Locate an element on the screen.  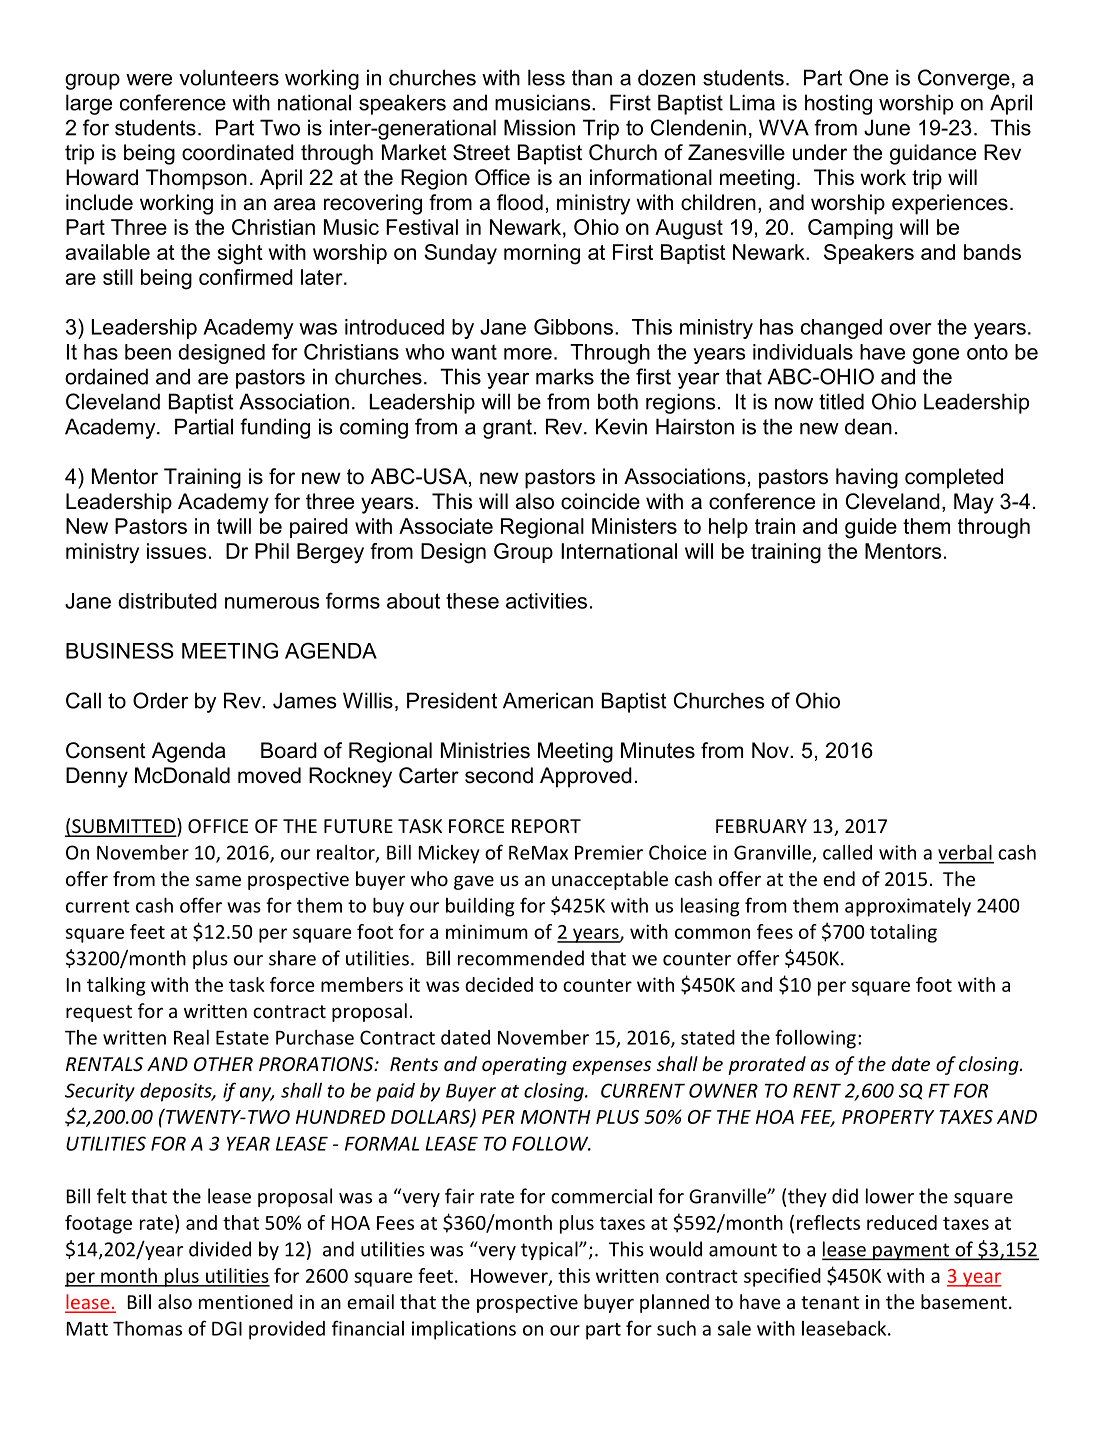
building is located at coordinates (480, 907).
